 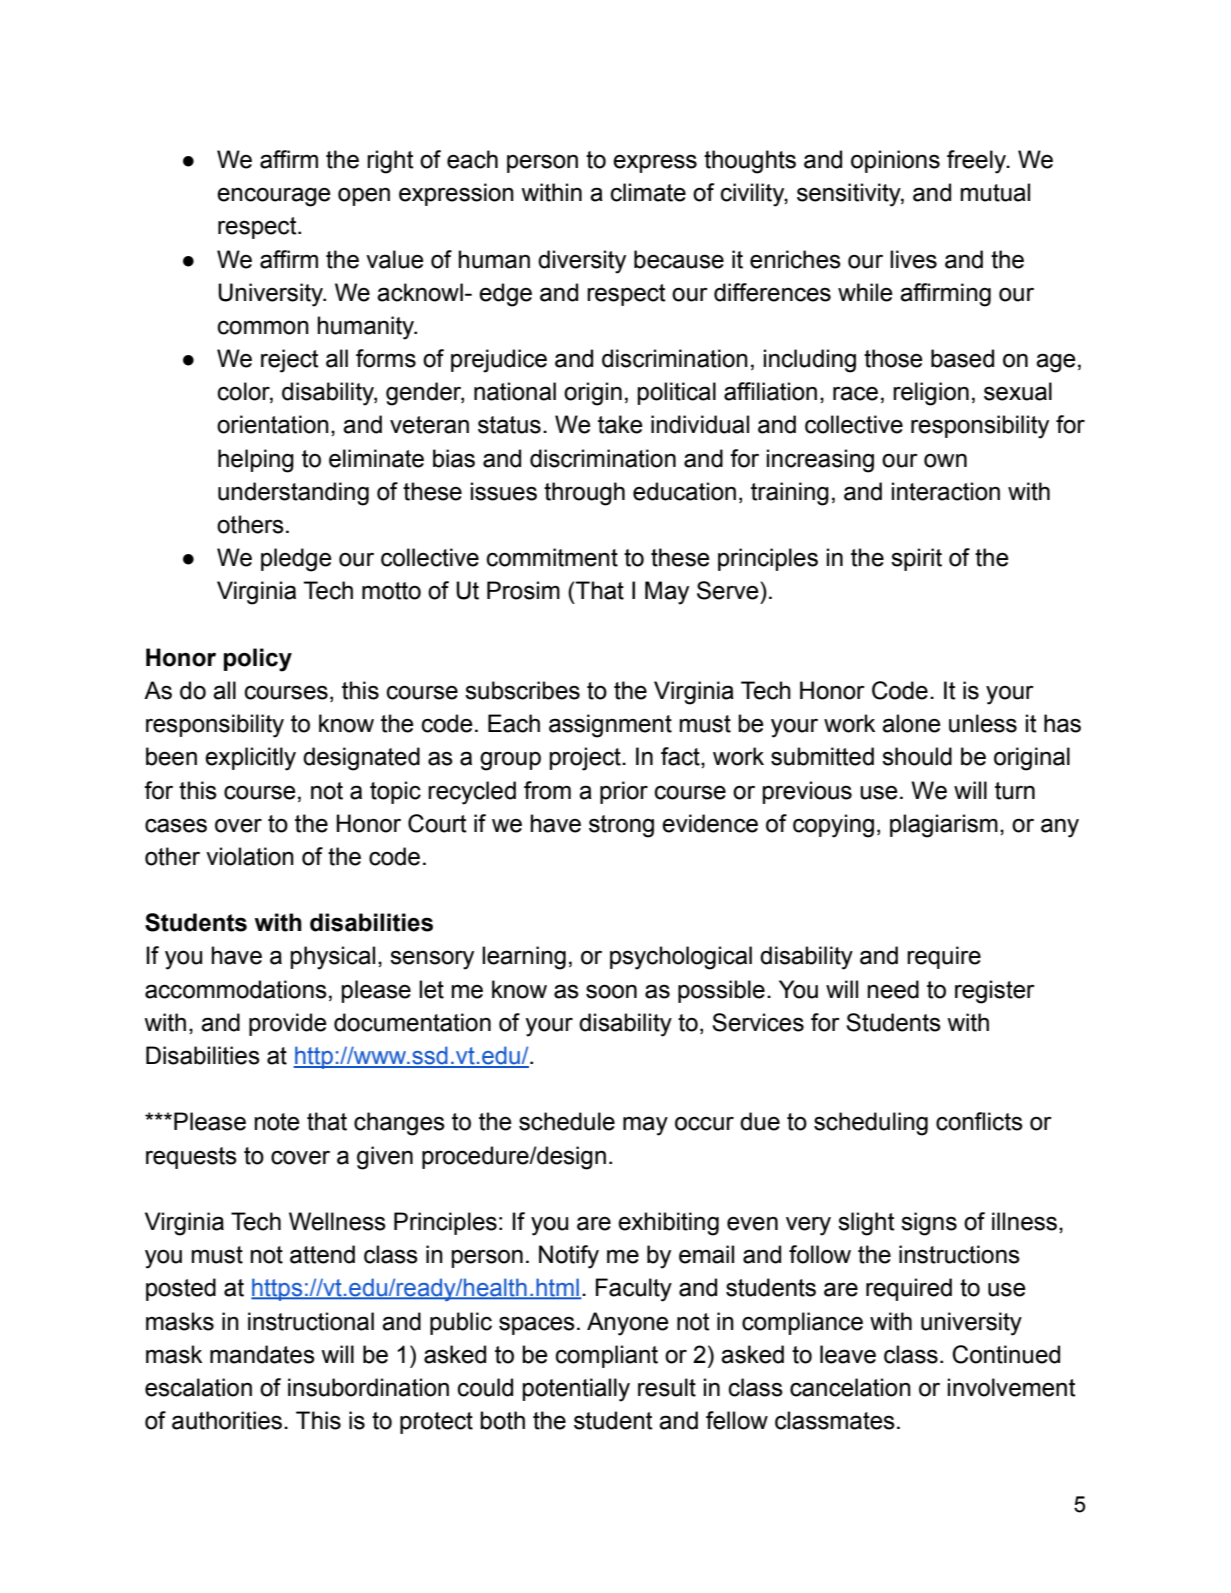 What do you see at coordinates (262, 1354) in the image?
I see `mandates` at bounding box center [262, 1354].
